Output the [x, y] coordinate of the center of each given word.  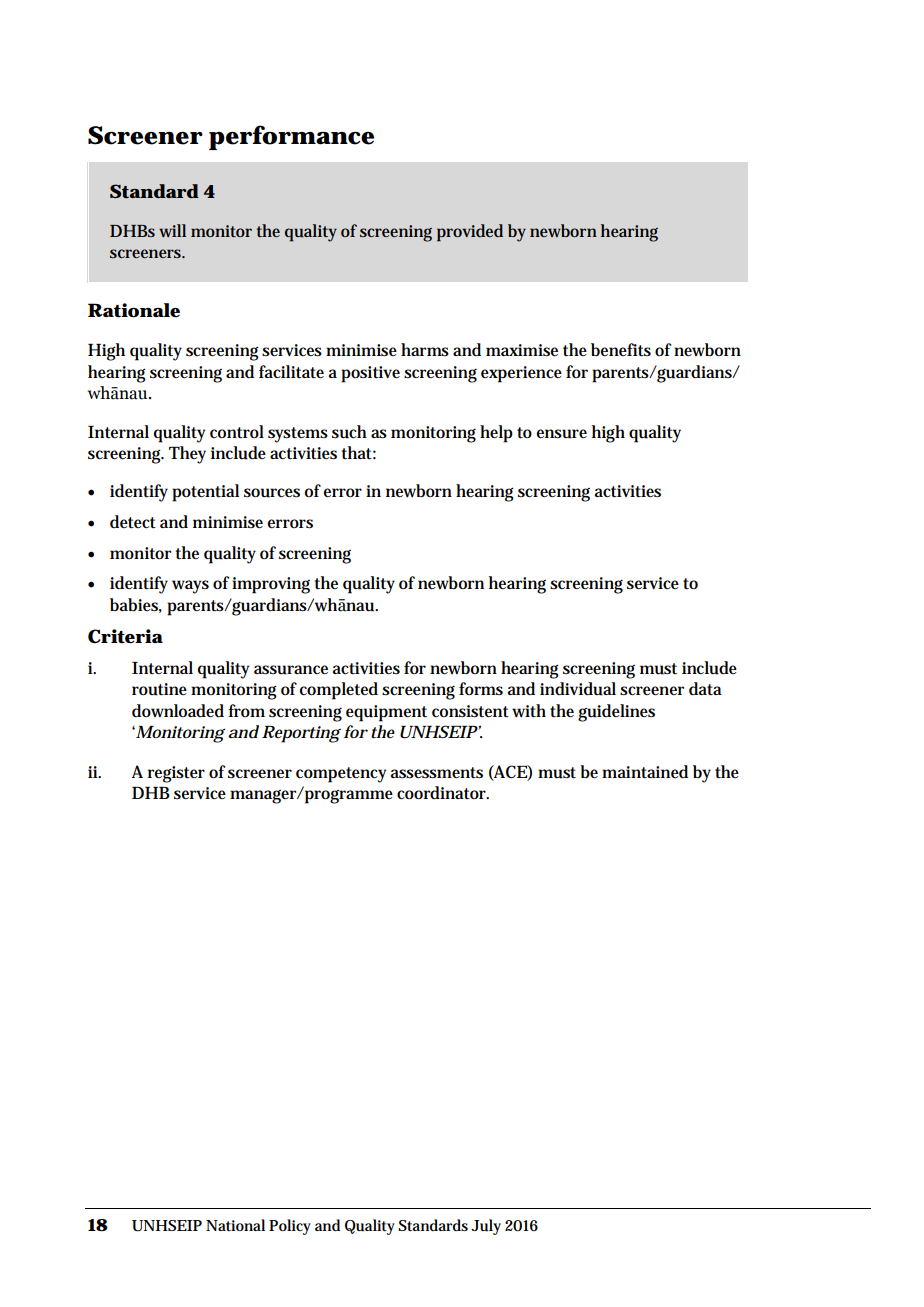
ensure [562, 434]
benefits [621, 350]
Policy [290, 1227]
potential [205, 493]
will [172, 230]
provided [470, 233]
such [349, 432]
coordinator [442, 793]
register [176, 774]
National [235, 1225]
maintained [645, 772]
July [486, 1227]
